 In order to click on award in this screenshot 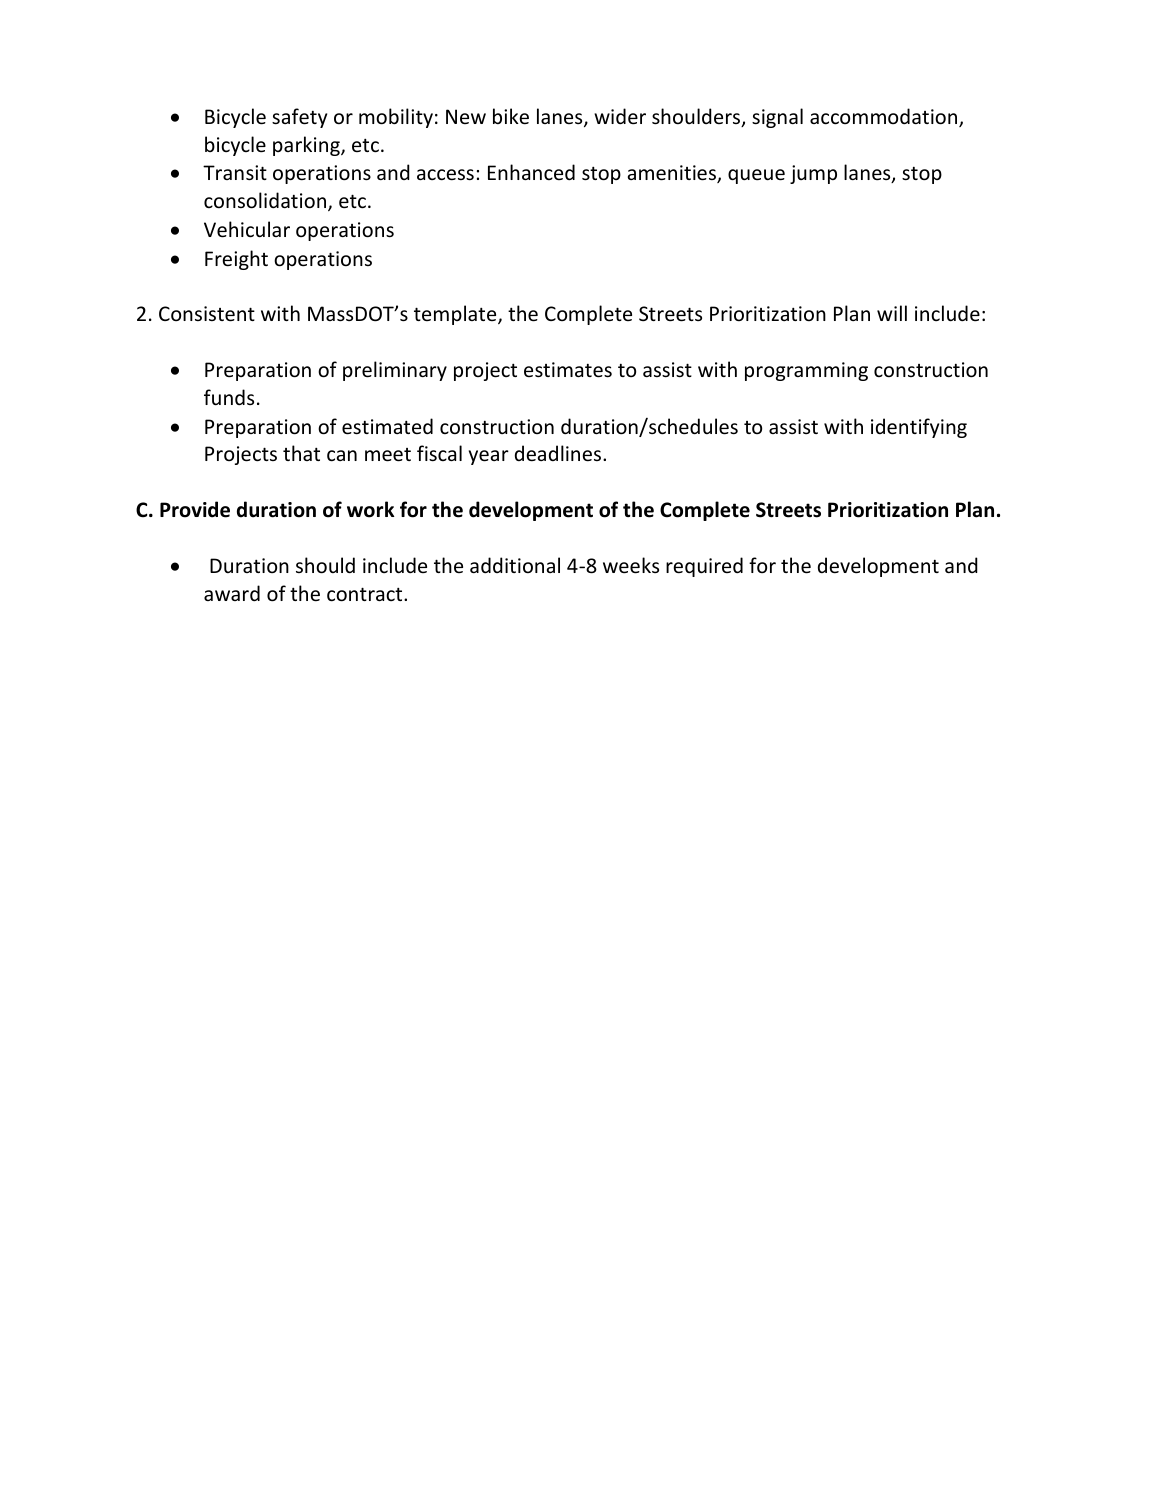, I will do `click(232, 593)`.
